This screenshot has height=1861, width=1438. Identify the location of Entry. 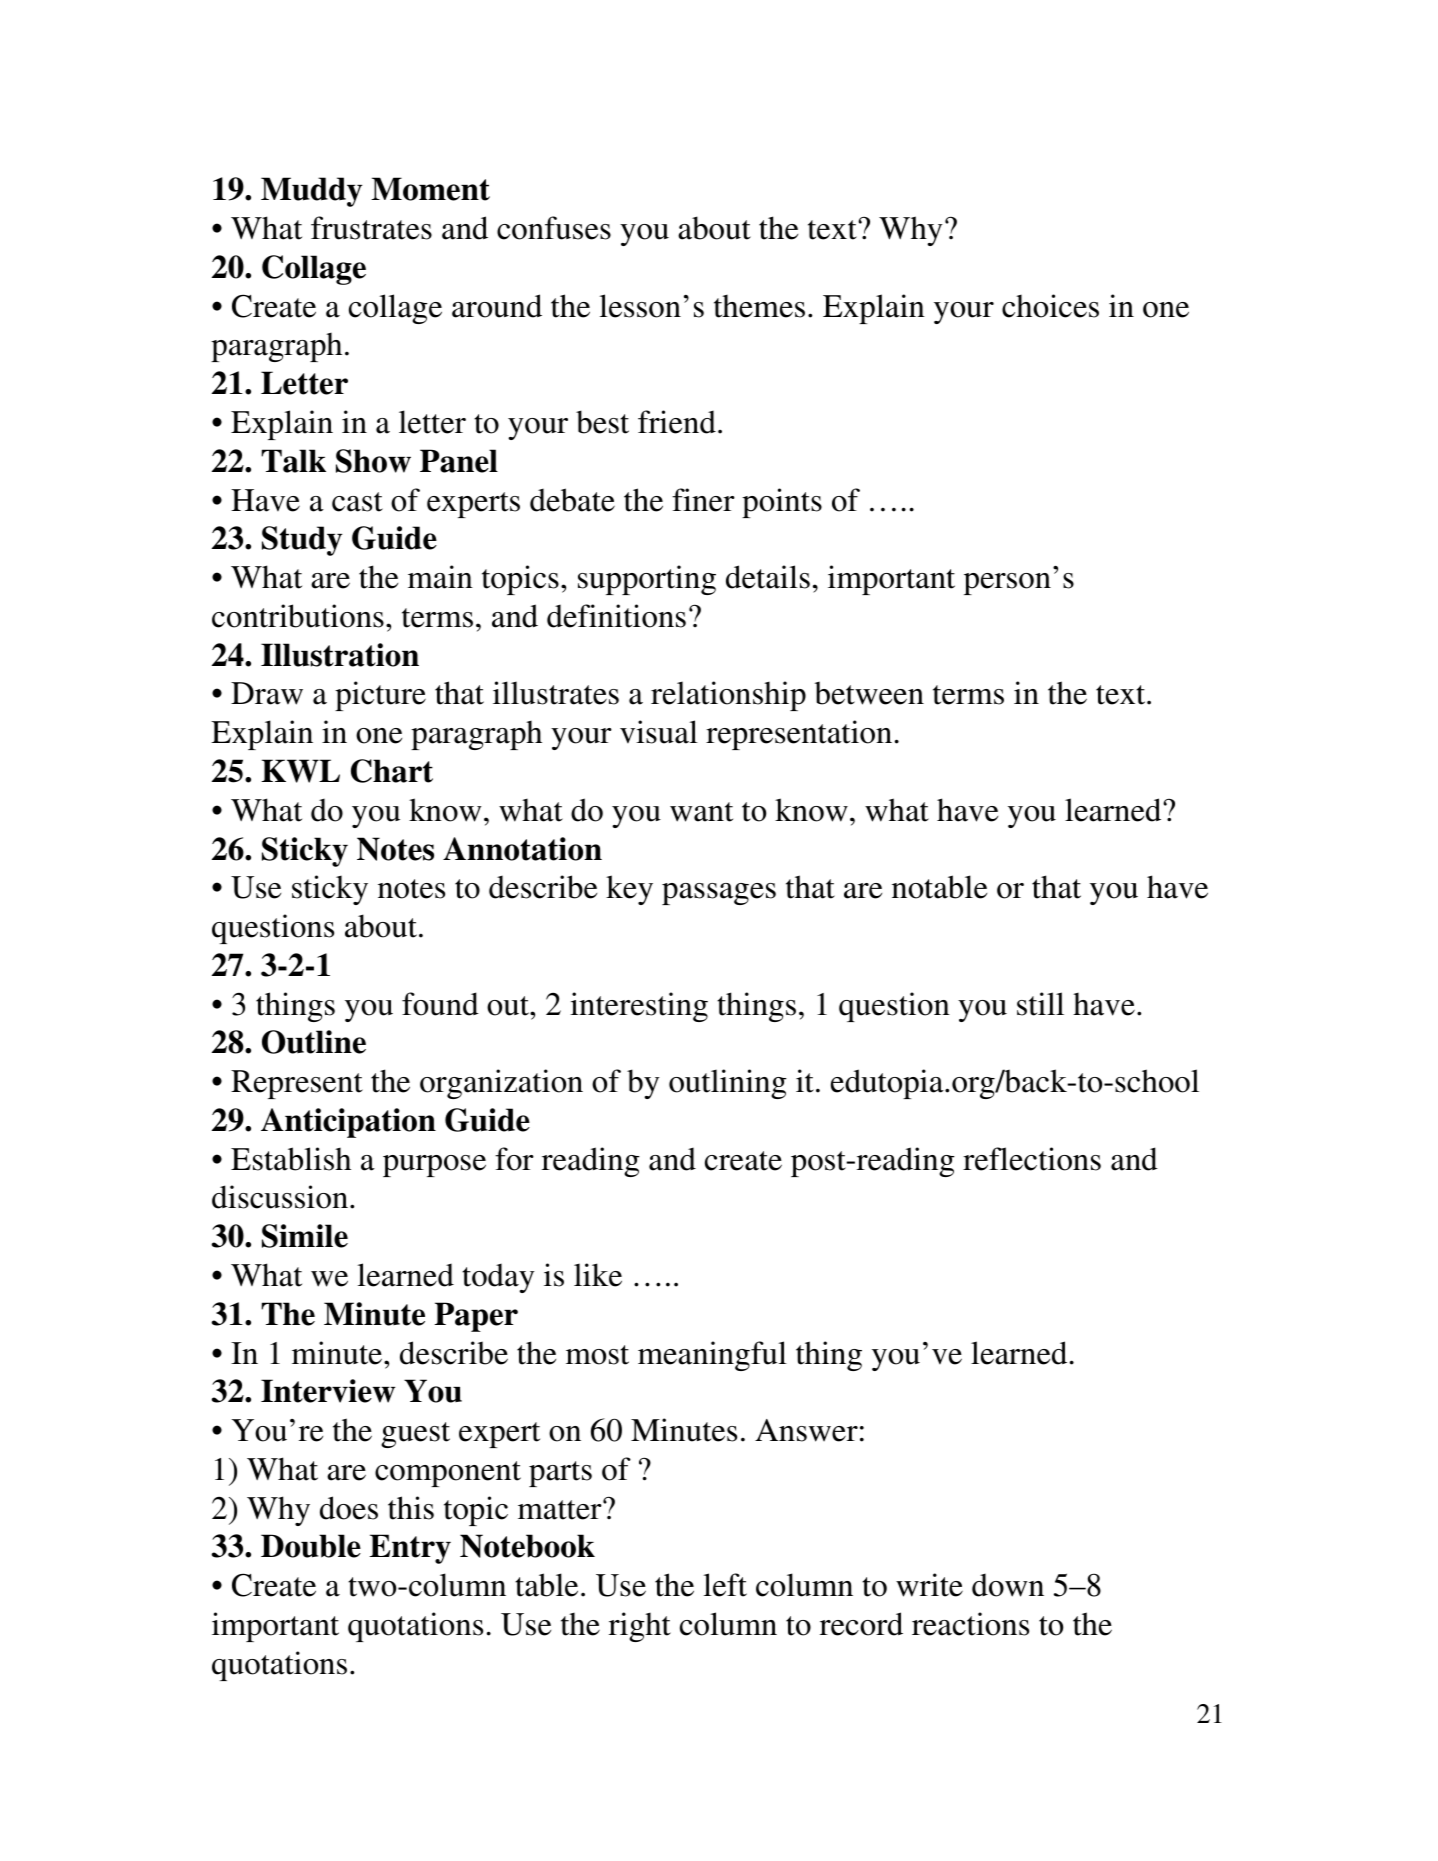
(410, 1549).
